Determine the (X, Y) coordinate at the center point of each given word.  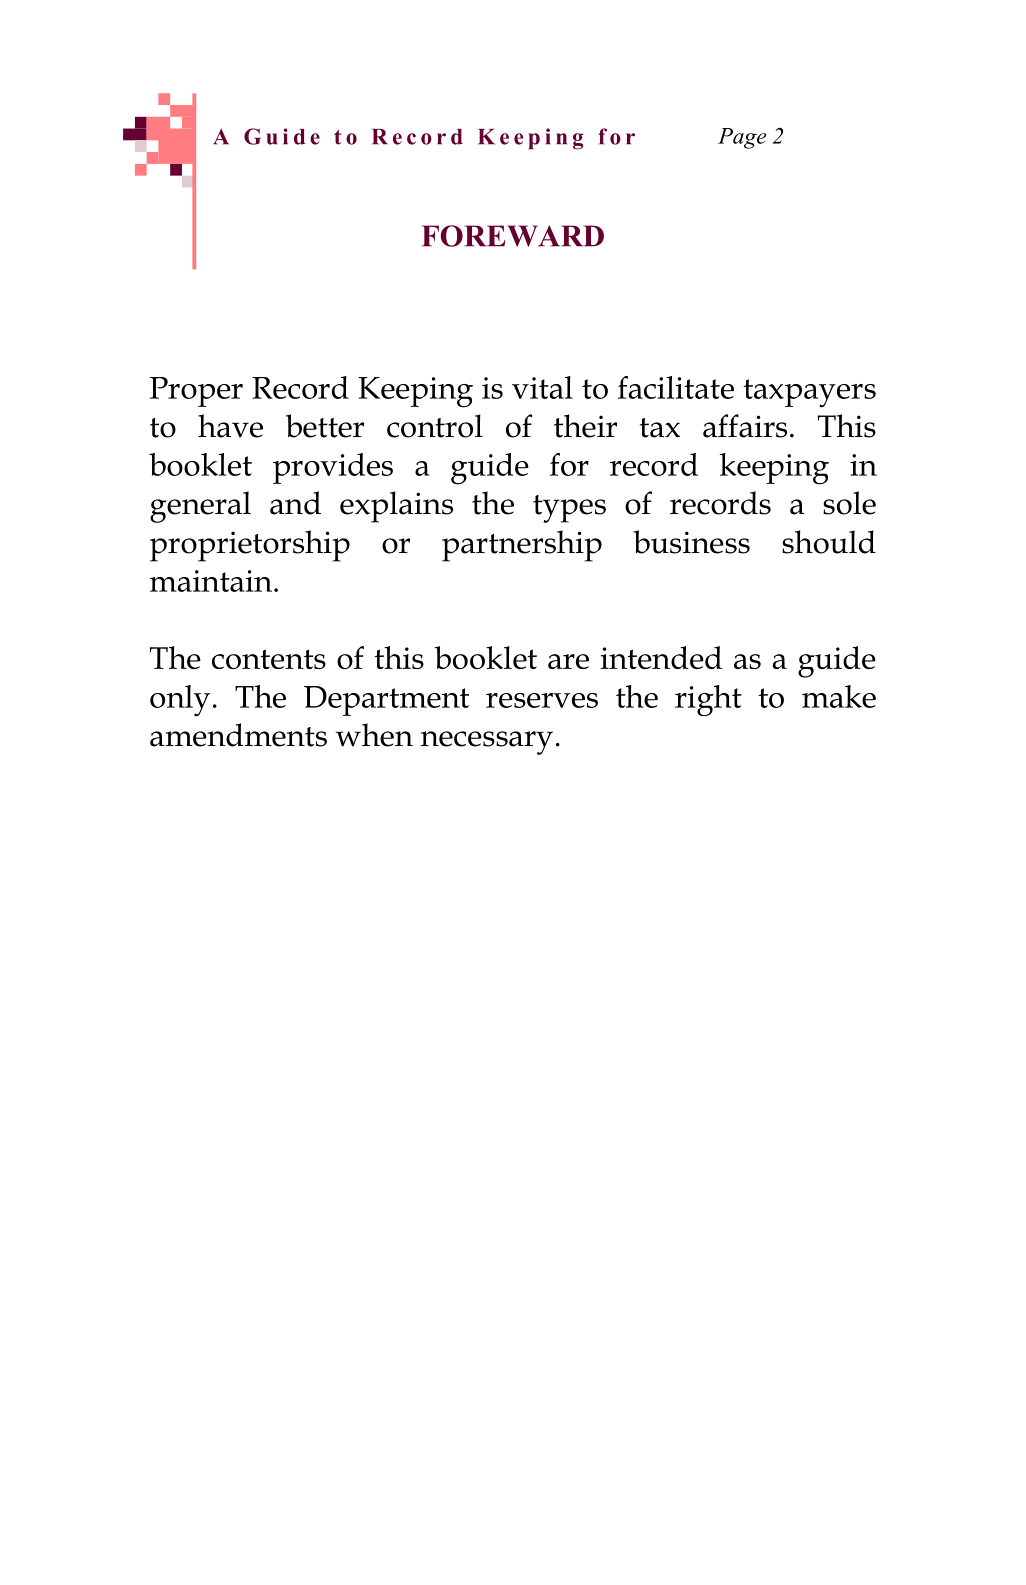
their (585, 426)
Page (742, 138)
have (230, 426)
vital (542, 387)
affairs (745, 426)
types (569, 509)
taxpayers (809, 393)
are (568, 661)
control (435, 426)
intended (661, 657)
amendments (238, 735)
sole (849, 503)
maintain (212, 581)
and (295, 503)
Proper (196, 392)
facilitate (676, 387)
